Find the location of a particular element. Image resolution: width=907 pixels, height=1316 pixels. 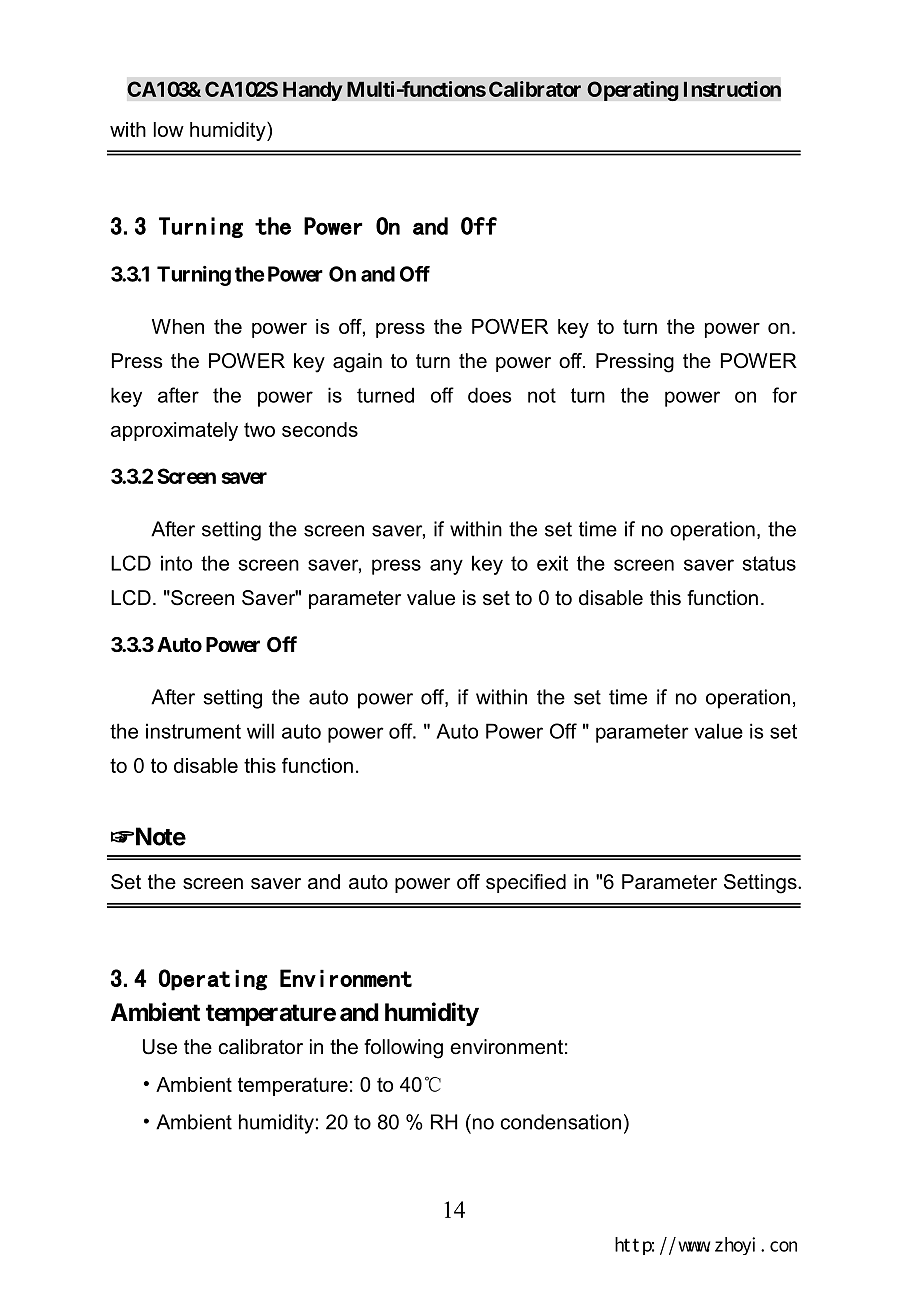

status is located at coordinates (769, 563).
